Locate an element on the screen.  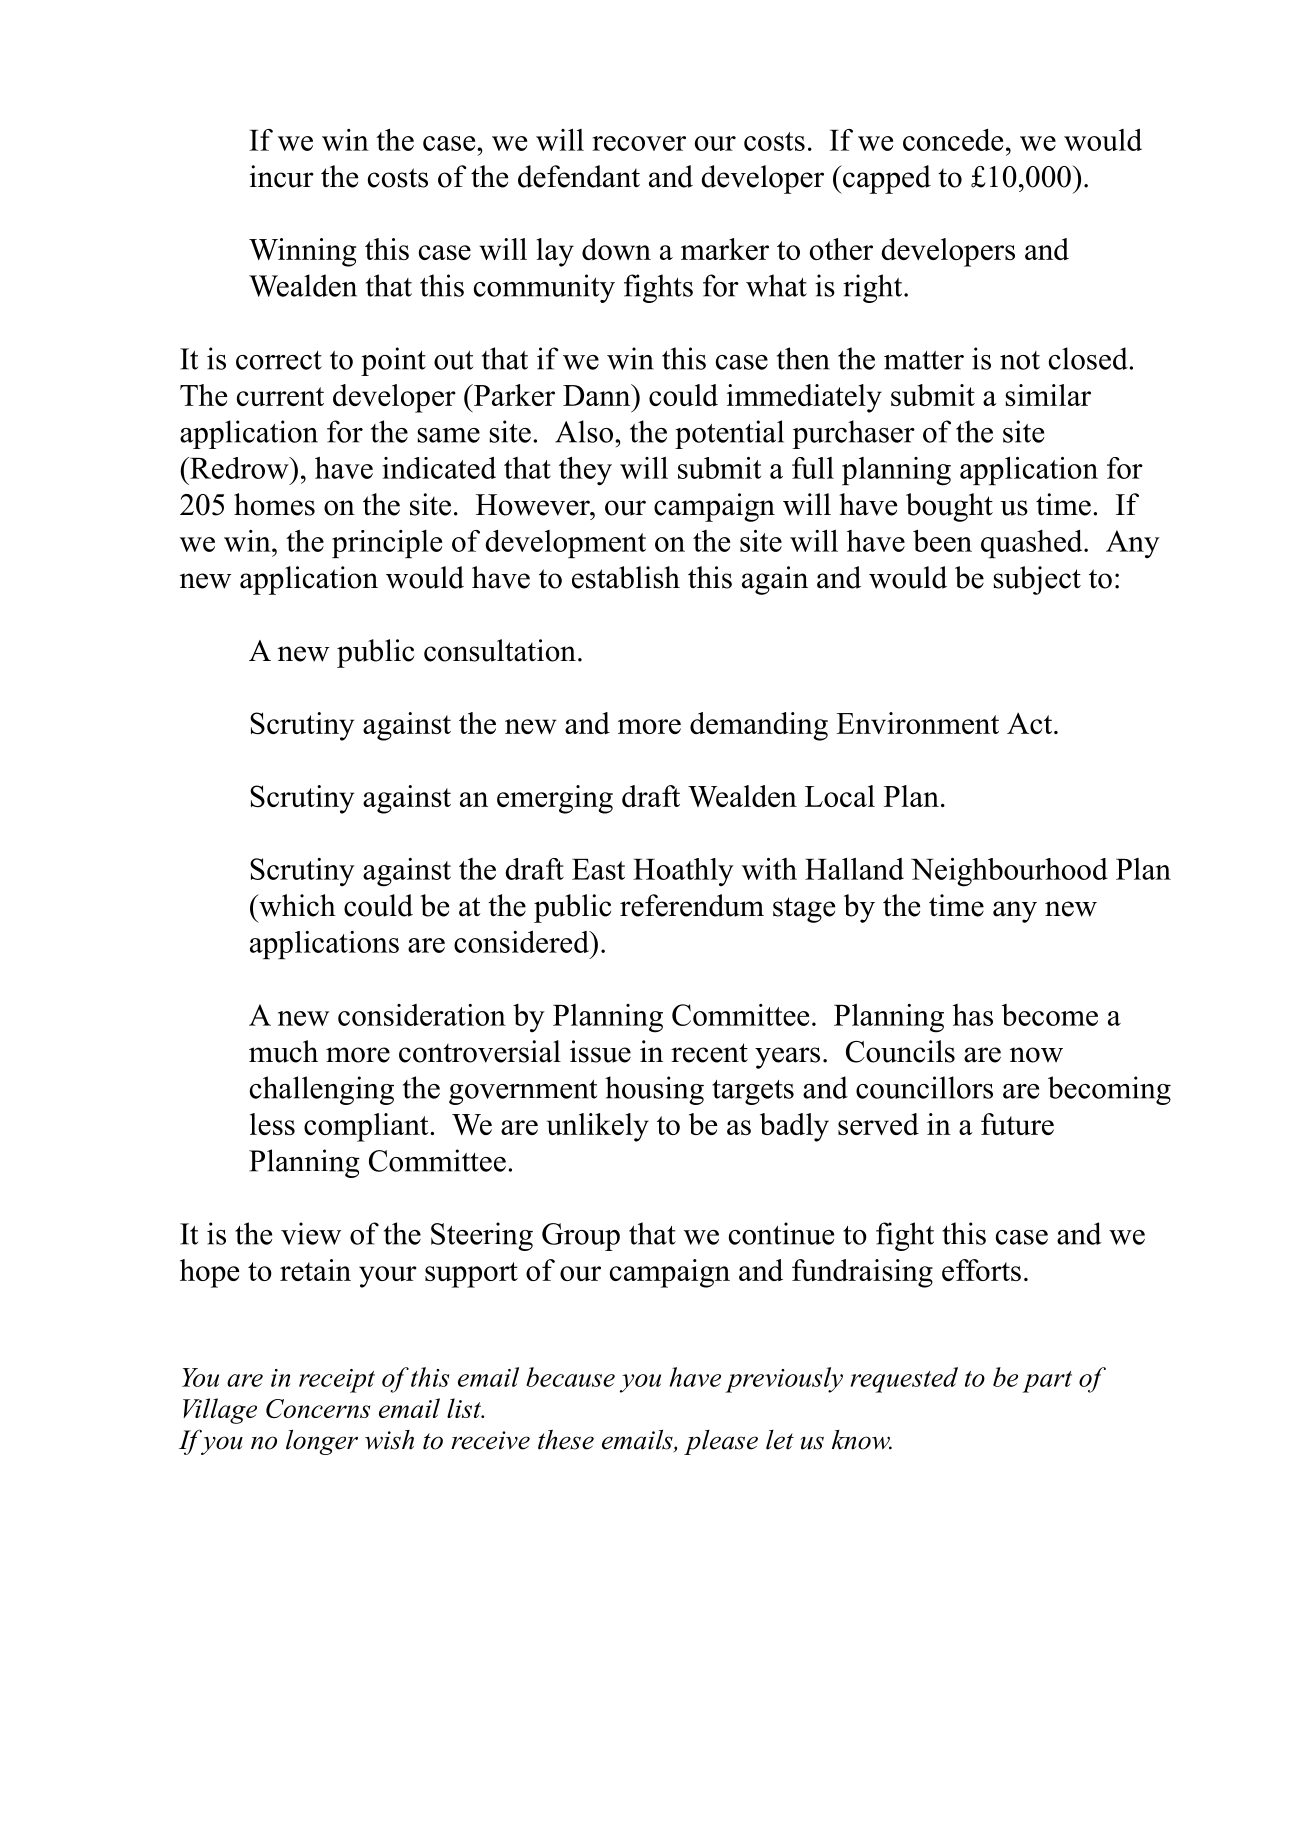
concede is located at coordinates (953, 140).
